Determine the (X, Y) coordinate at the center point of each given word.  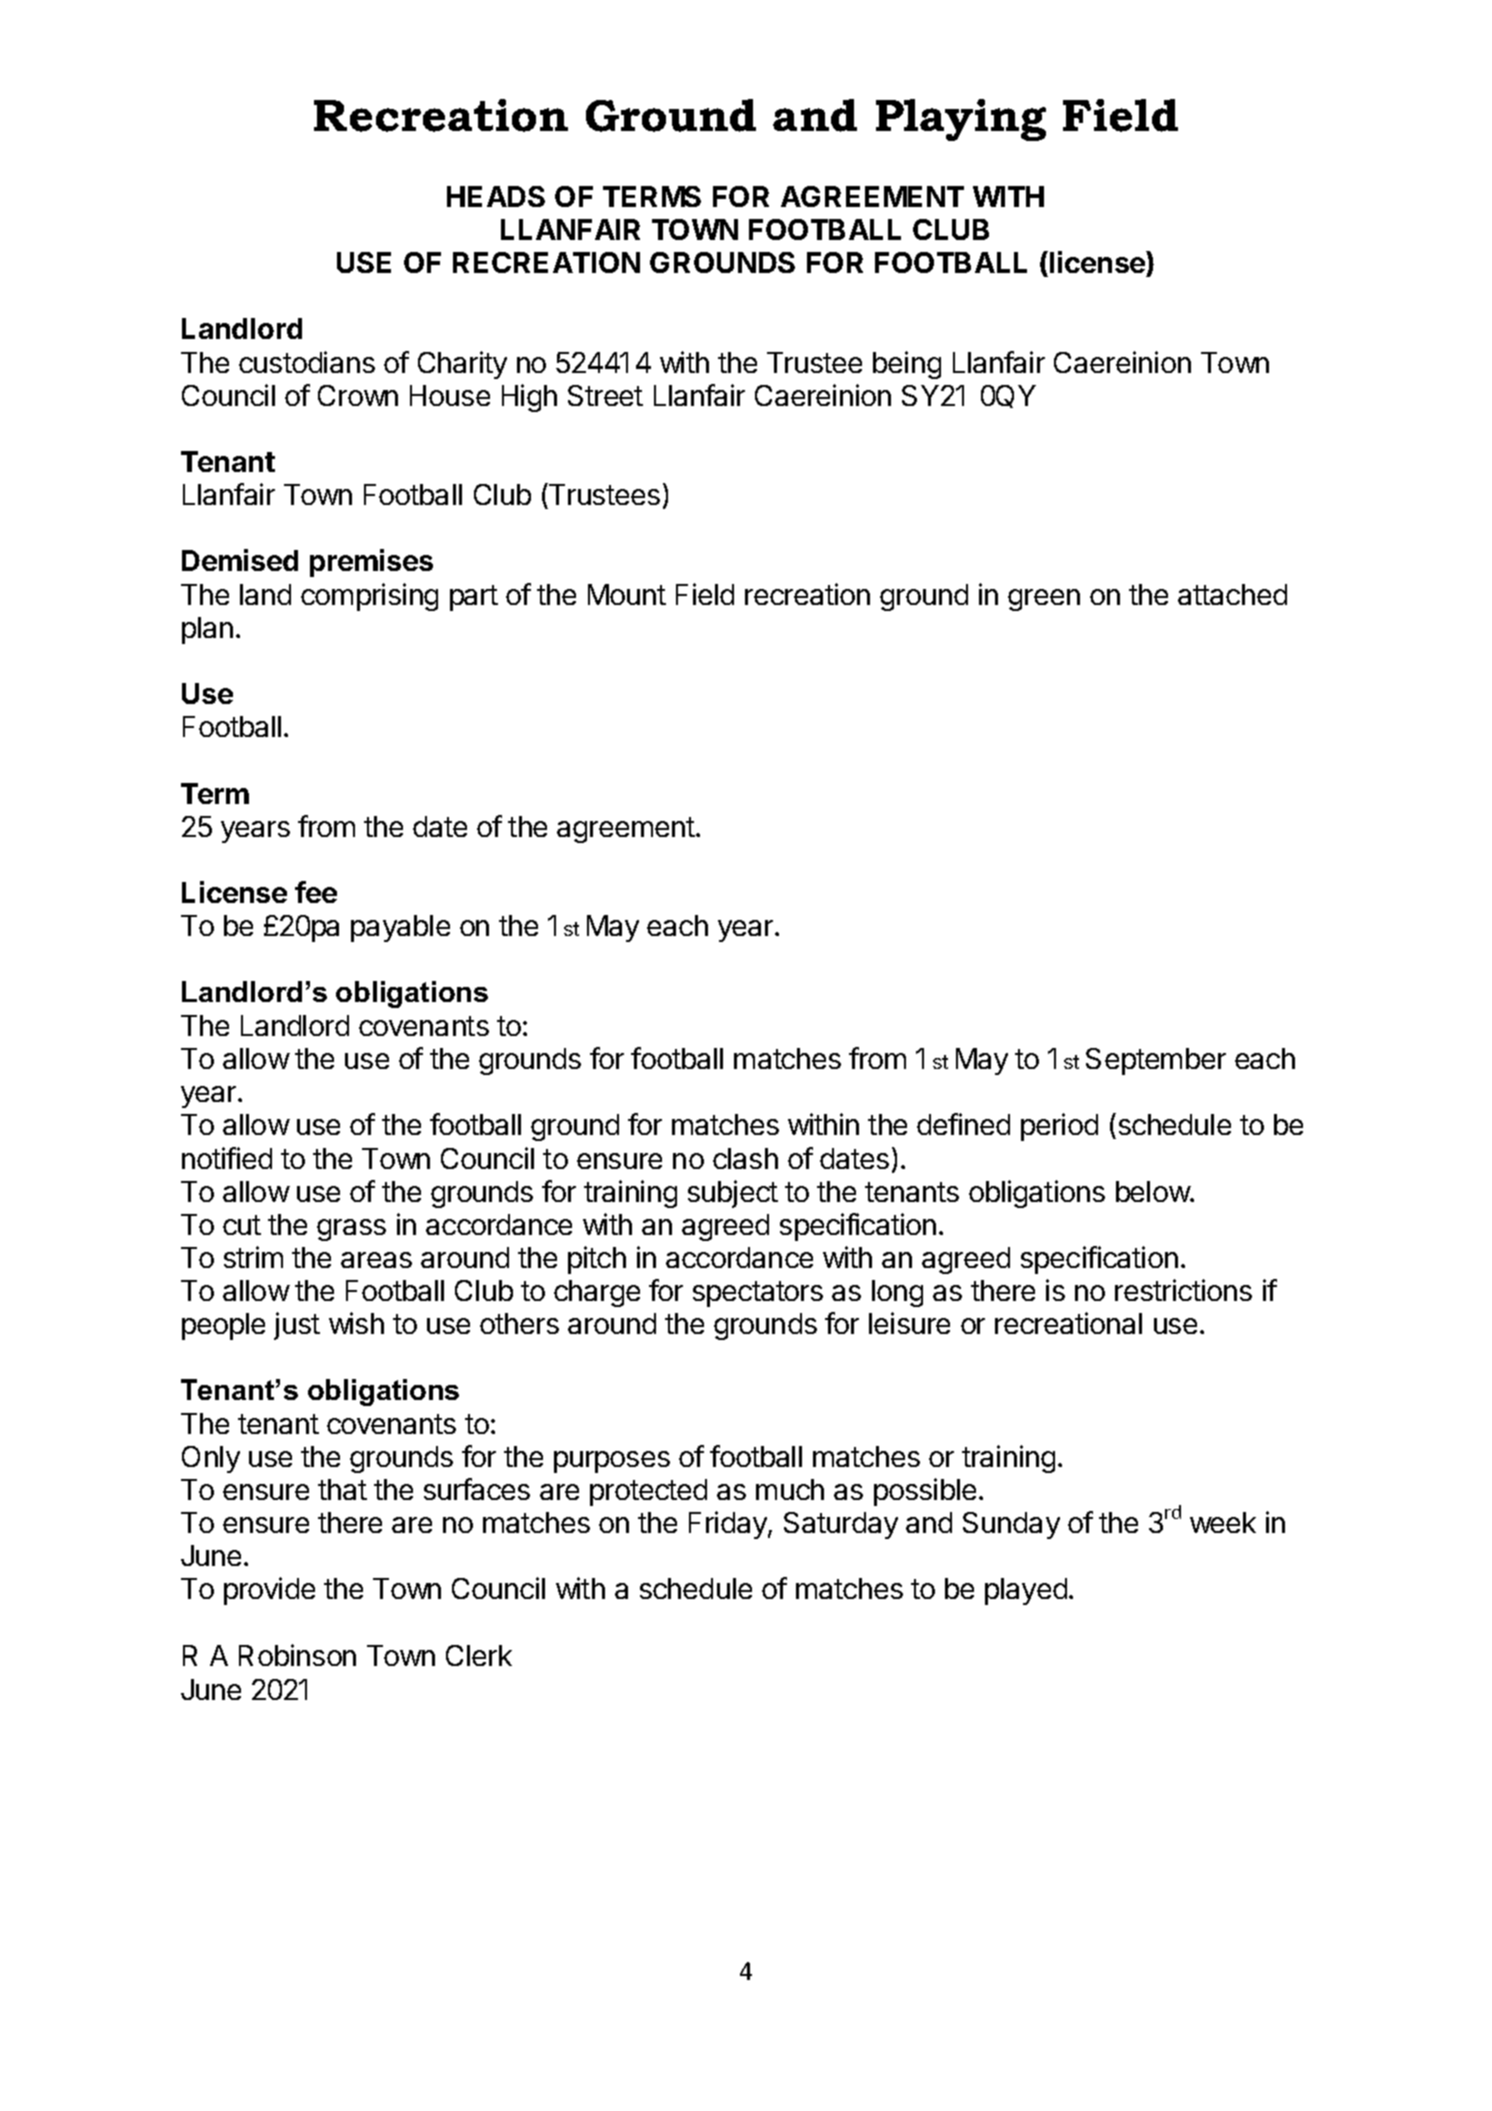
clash (745, 1158)
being (907, 365)
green (1044, 600)
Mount (627, 594)
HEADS (496, 196)
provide (269, 1591)
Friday (729, 1525)
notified (227, 1158)
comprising (369, 597)
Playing (961, 120)
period (1059, 1127)
